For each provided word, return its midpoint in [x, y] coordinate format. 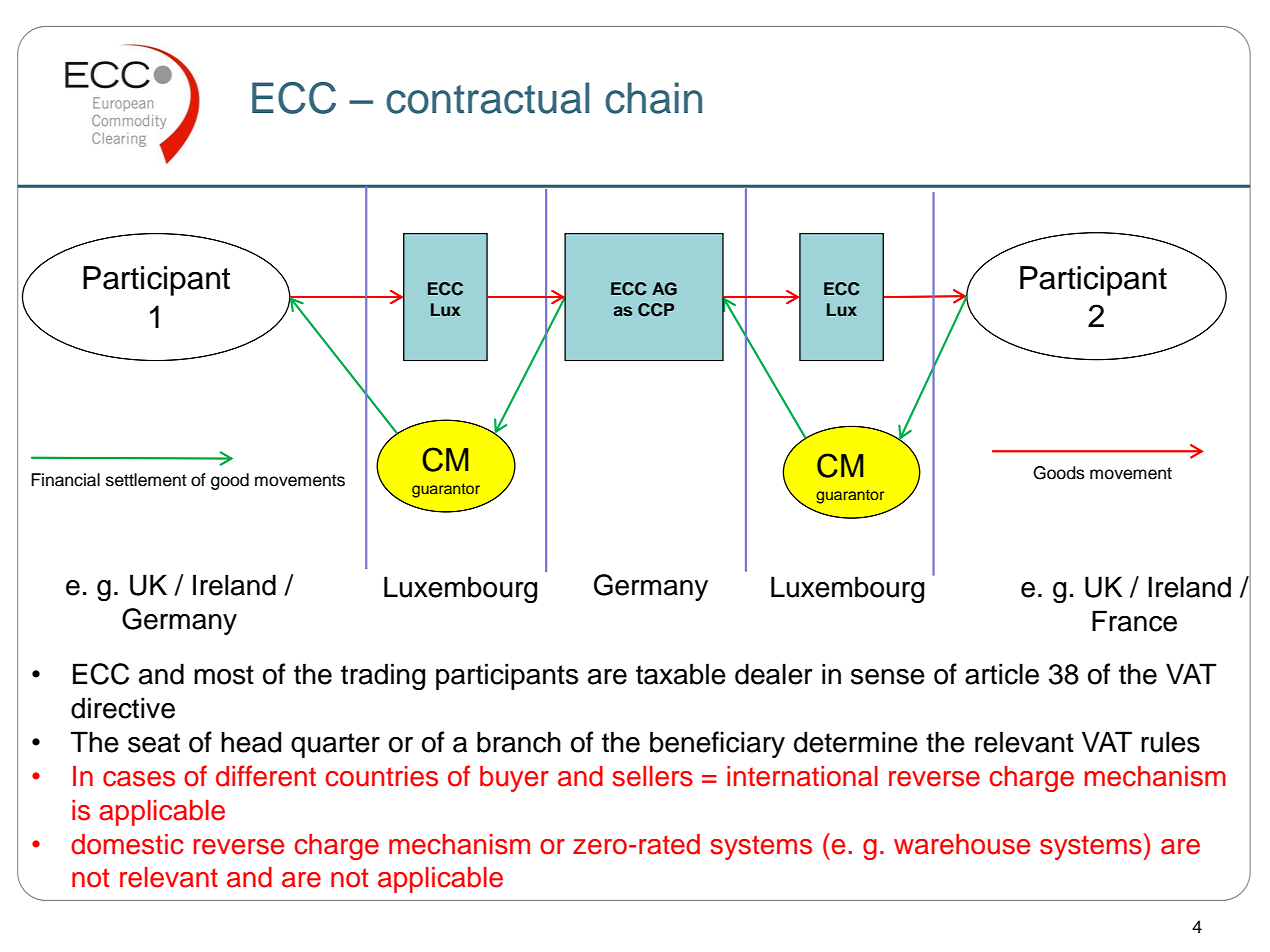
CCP [656, 310]
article [1002, 674]
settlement [146, 480]
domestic [127, 844]
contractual [488, 98]
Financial [65, 480]
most [224, 675]
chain [653, 98]
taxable [681, 674]
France [1134, 621]
